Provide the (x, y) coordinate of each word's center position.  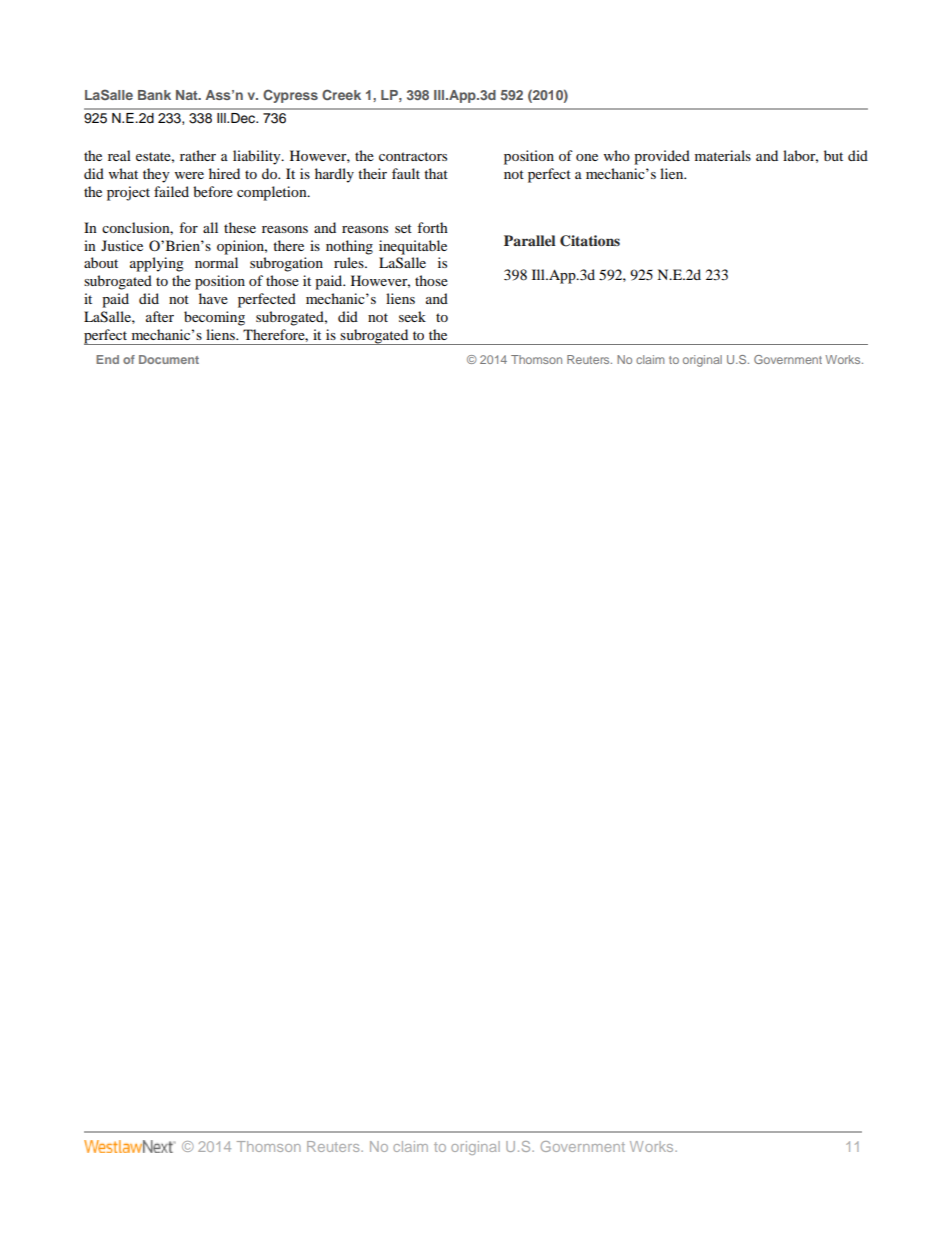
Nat (188, 95)
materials (723, 155)
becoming (214, 318)
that (436, 173)
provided (662, 157)
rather (198, 155)
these (240, 227)
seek (412, 316)
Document (169, 359)
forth (432, 227)
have (213, 298)
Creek (341, 94)
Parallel (530, 240)
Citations (590, 241)
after (160, 316)
